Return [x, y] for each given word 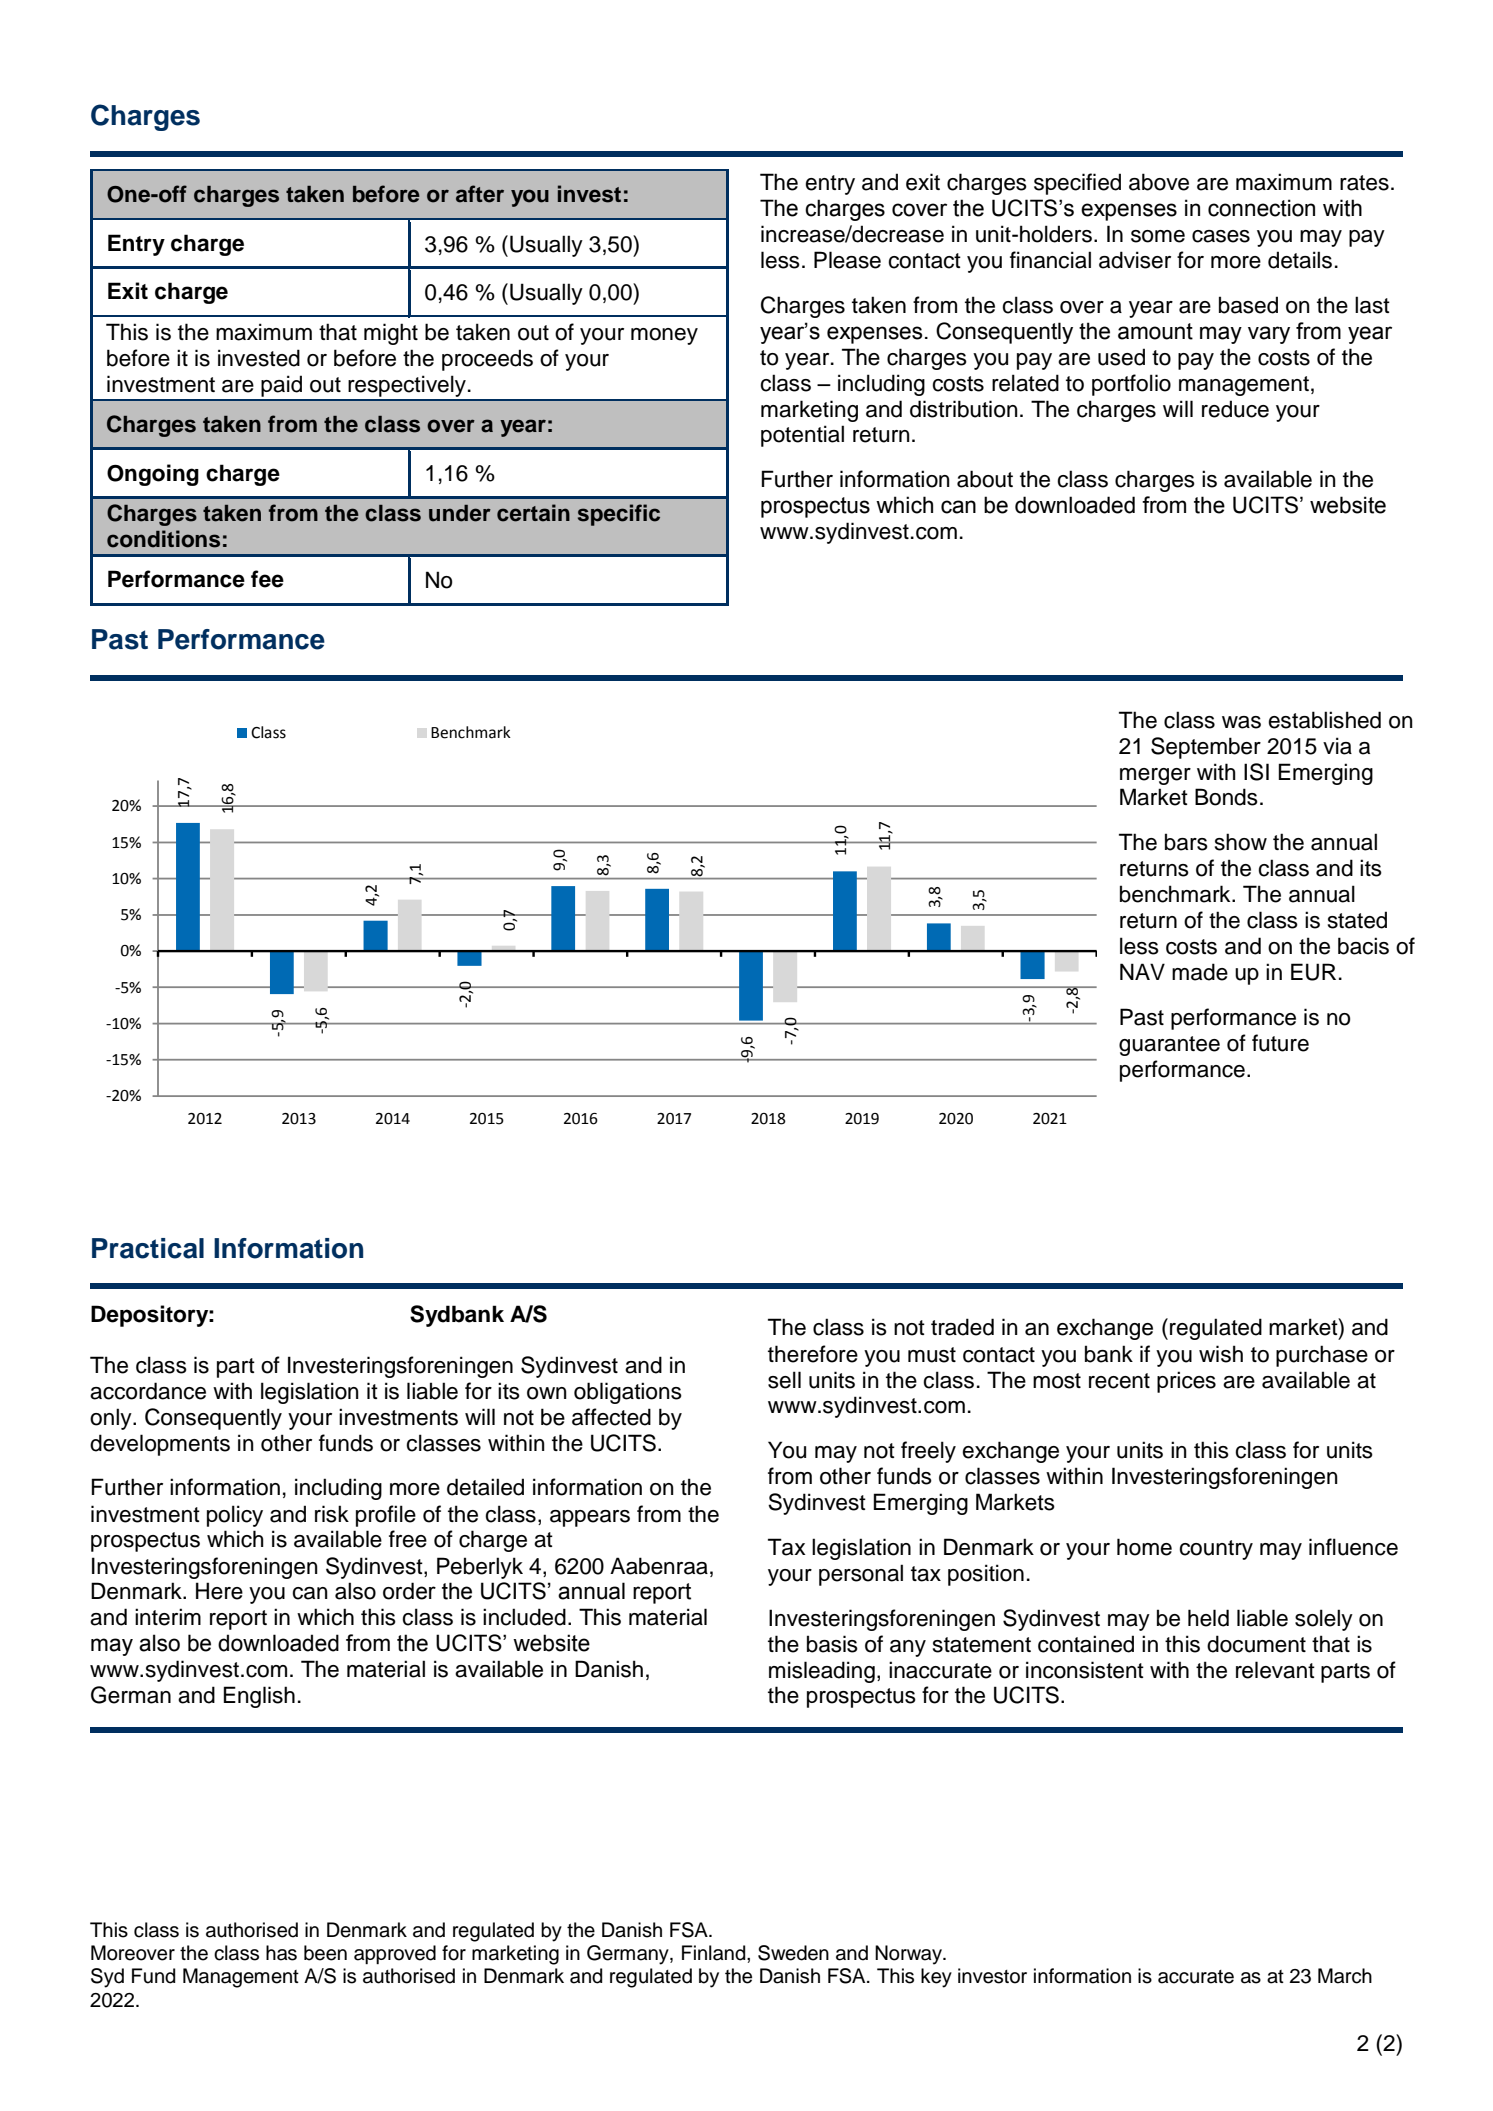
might [391, 334]
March [1345, 1976]
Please [847, 260]
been [325, 1953]
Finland [715, 1953]
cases [1221, 236]
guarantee [1169, 1046]
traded [962, 1327]
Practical [148, 1248]
